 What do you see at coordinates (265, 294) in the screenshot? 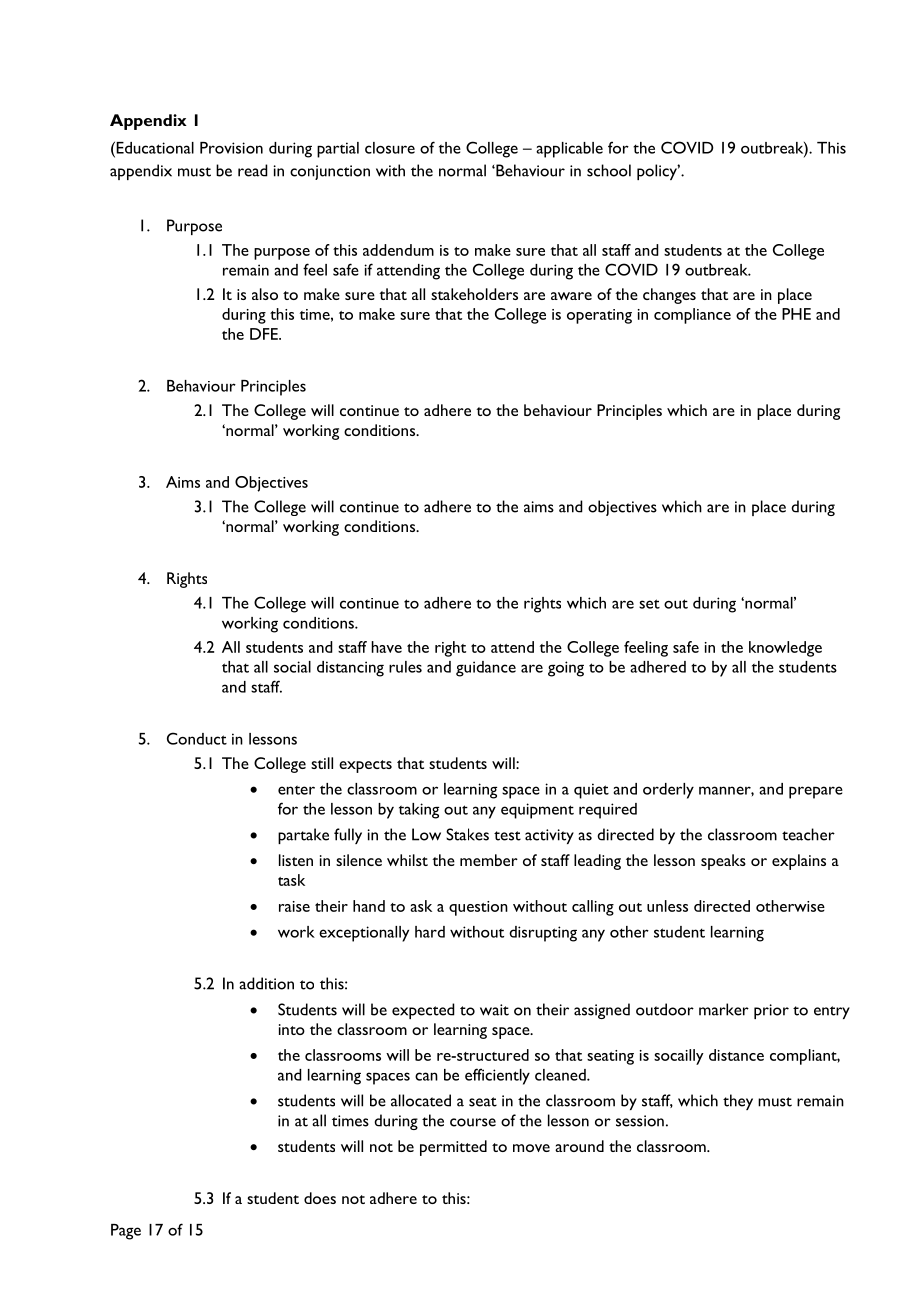
I see `also` at bounding box center [265, 294].
